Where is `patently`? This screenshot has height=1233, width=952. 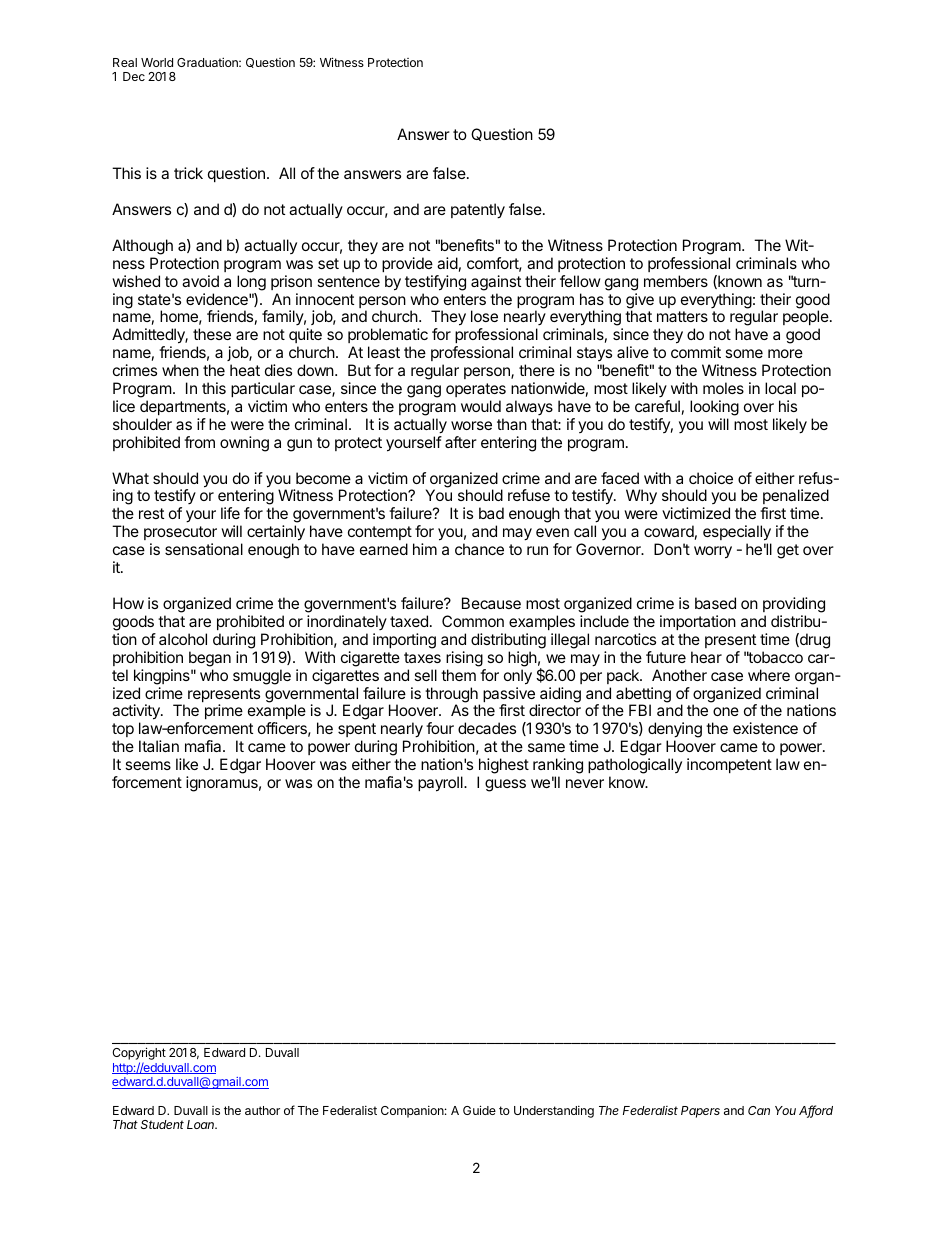
patently is located at coordinates (478, 211).
